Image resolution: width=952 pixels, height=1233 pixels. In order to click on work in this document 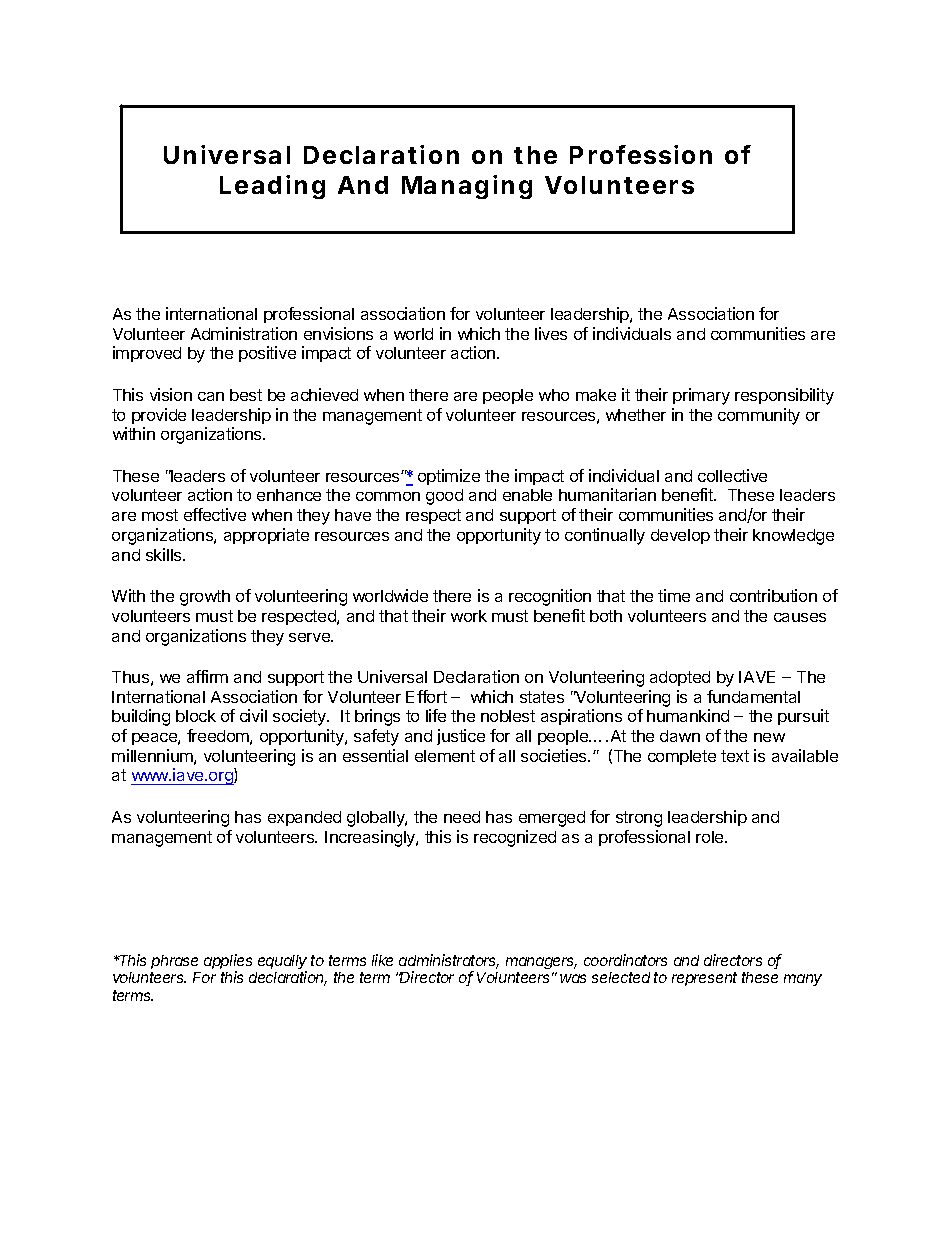, I will do `click(469, 616)`.
